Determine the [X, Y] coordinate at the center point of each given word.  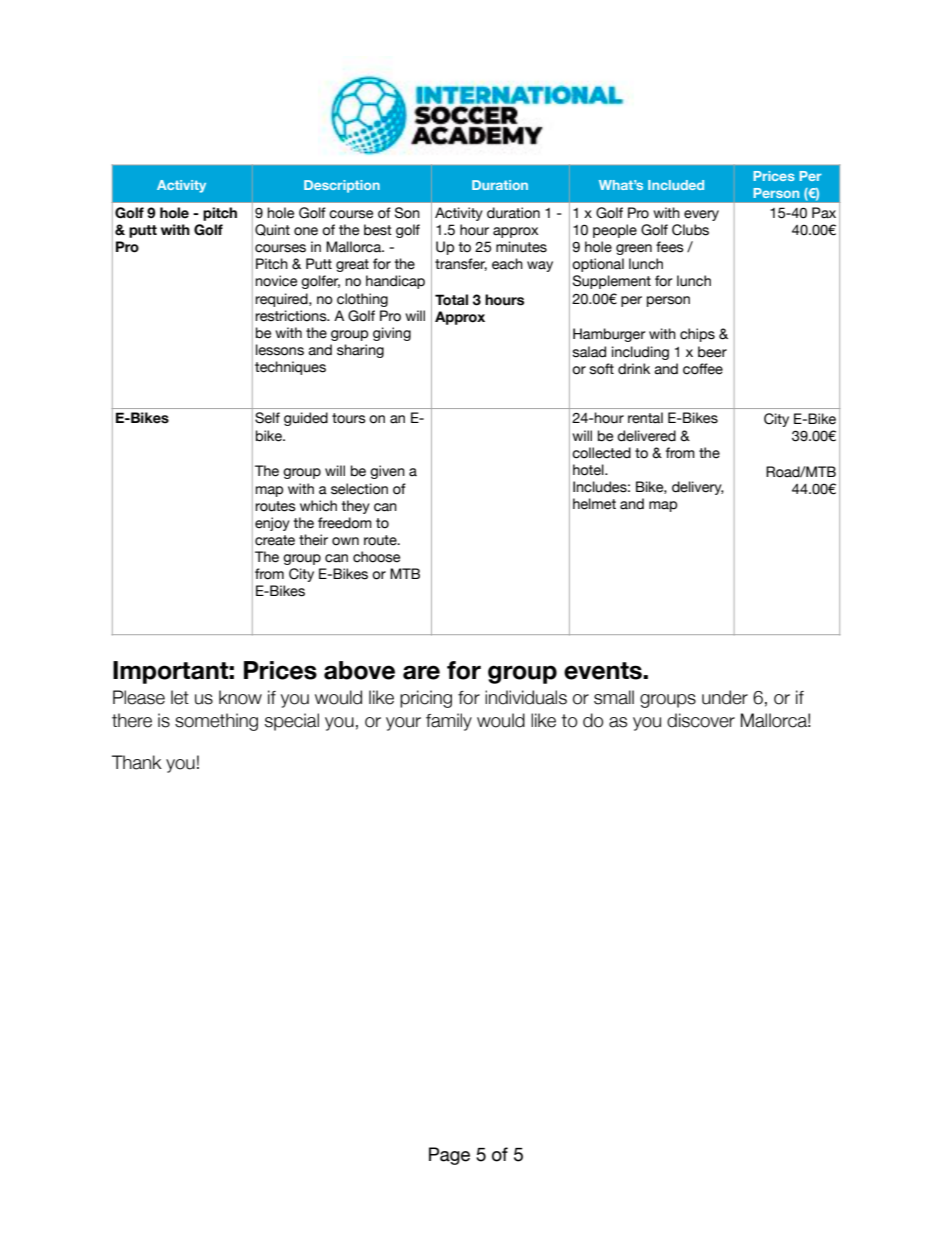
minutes [521, 247]
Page [449, 1156]
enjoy [272, 524]
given [387, 472]
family [449, 722]
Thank [137, 762]
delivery [698, 488]
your [403, 724]
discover [701, 720]
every [701, 215]
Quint [272, 230]
